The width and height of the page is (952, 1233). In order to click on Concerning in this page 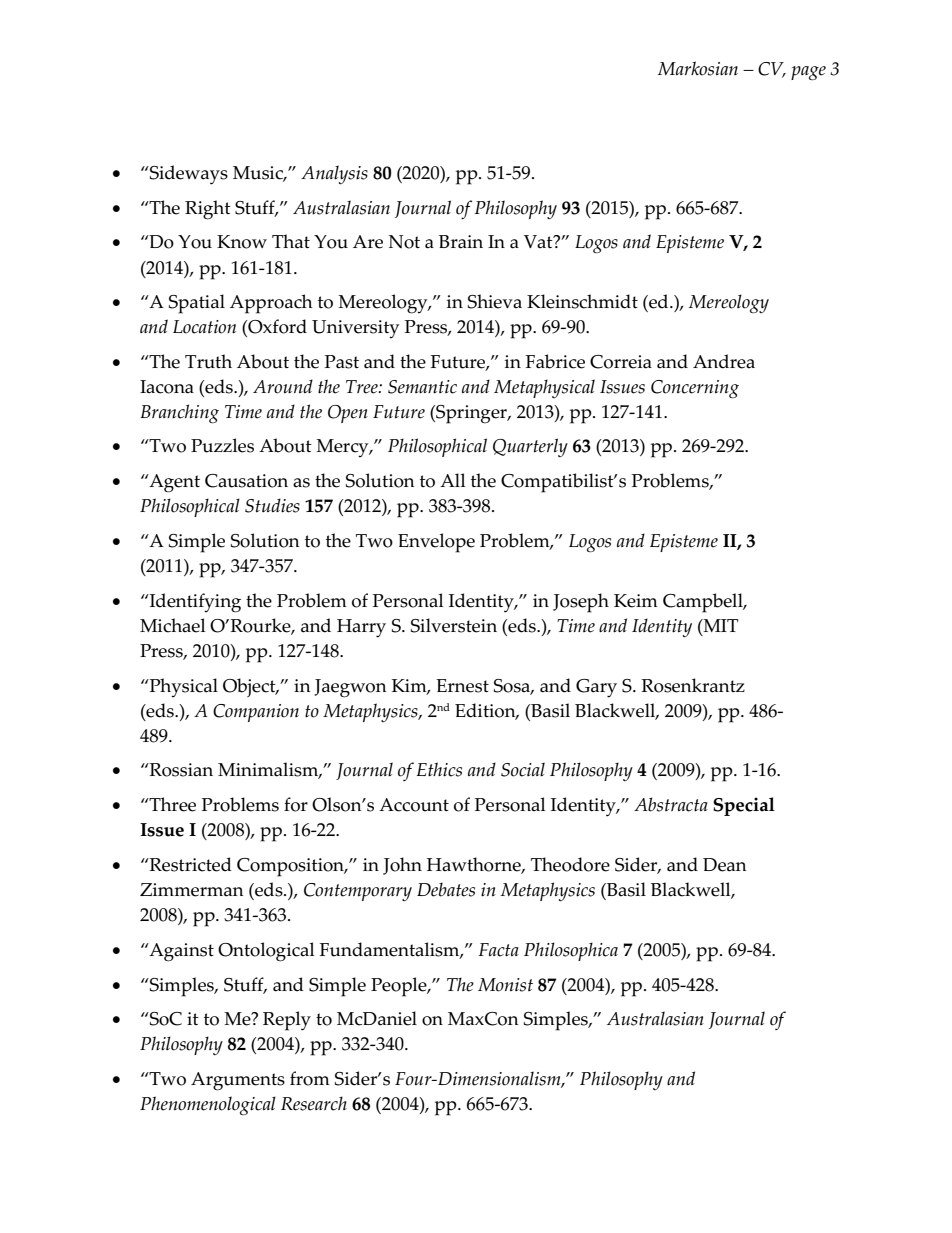, I will do `click(695, 389)`.
